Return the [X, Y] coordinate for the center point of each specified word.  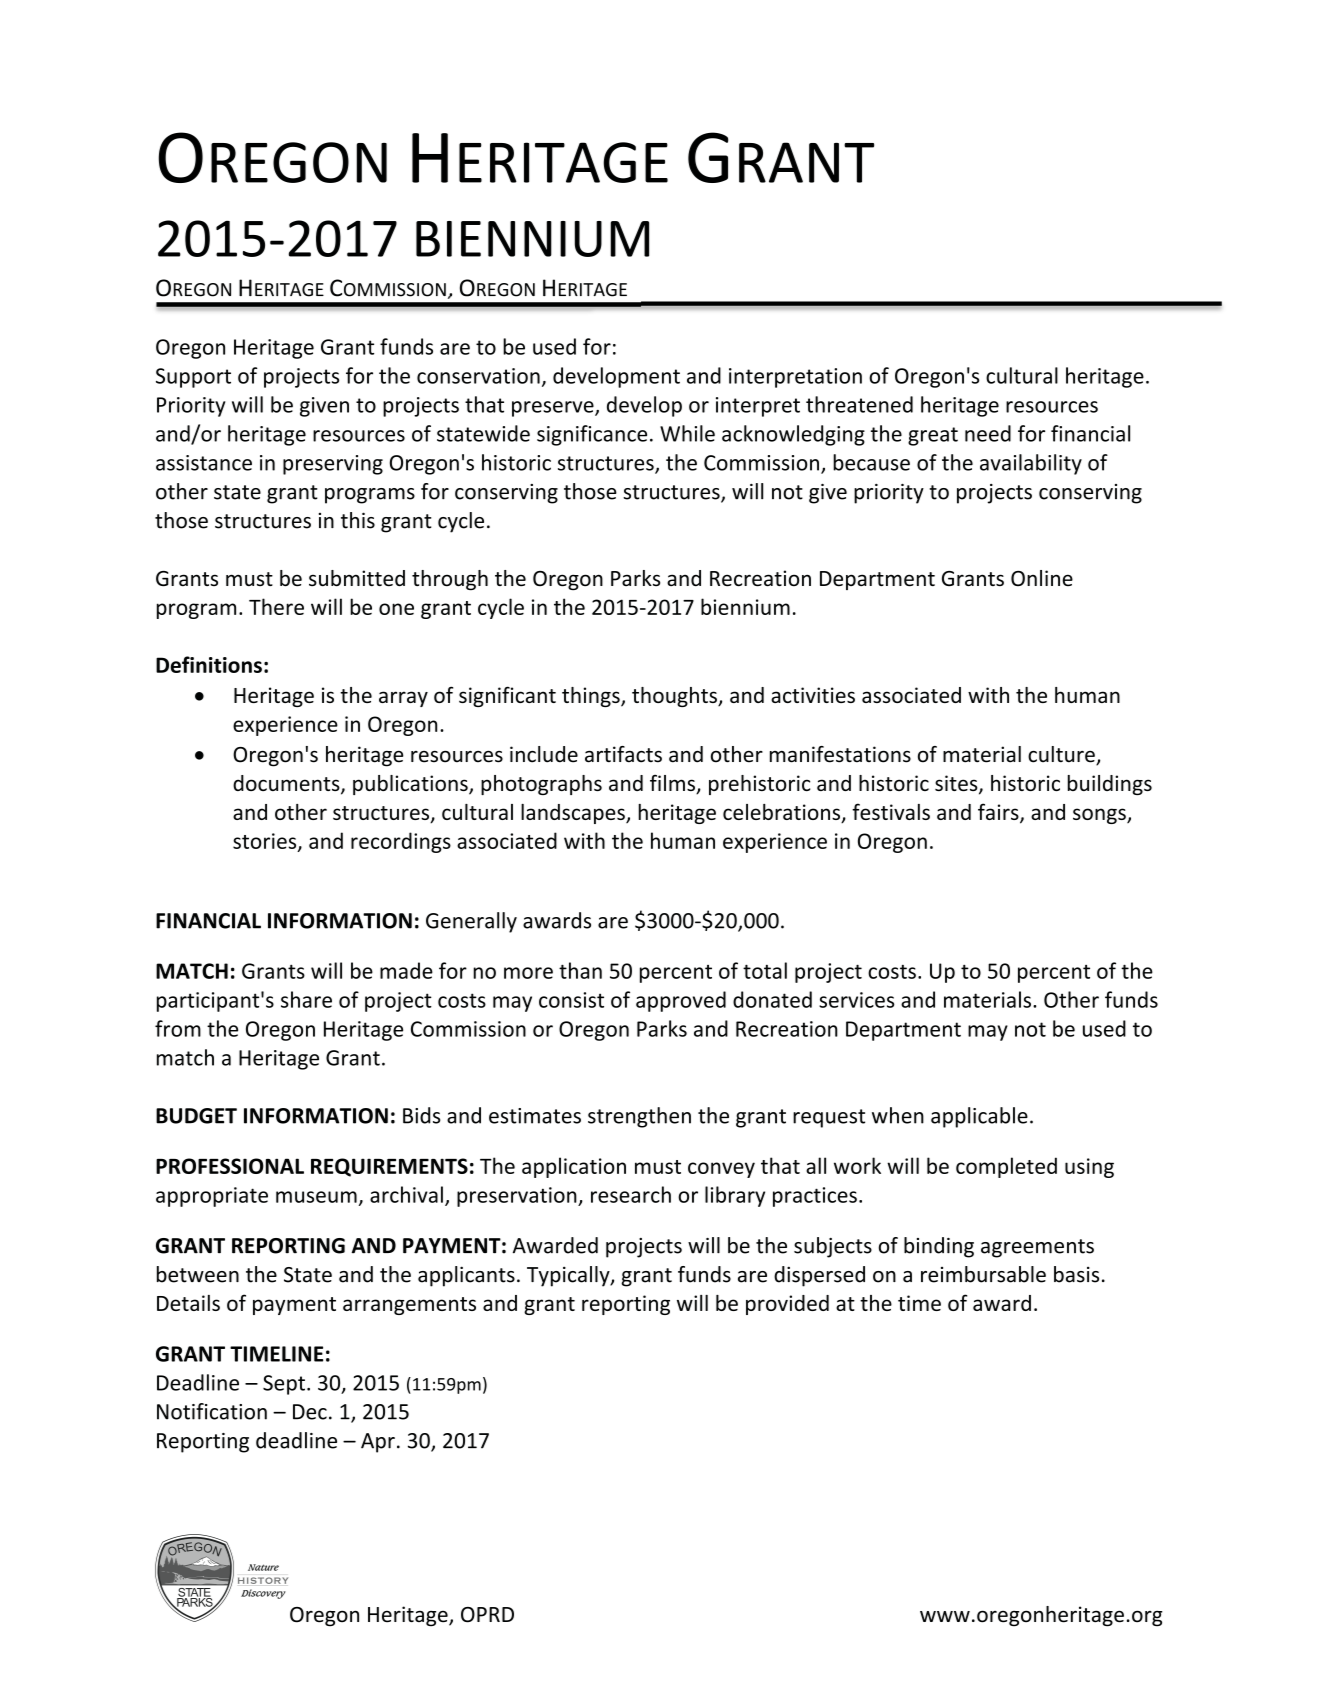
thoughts [675, 697]
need [988, 433]
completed [1006, 1167]
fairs [999, 813]
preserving [333, 465]
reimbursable [983, 1274]
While [687, 433]
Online [1042, 578]
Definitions [209, 664]
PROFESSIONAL [230, 1166]
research [631, 1194]
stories [266, 842]
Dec [310, 1412]
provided [787, 1305]
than [580, 970]
